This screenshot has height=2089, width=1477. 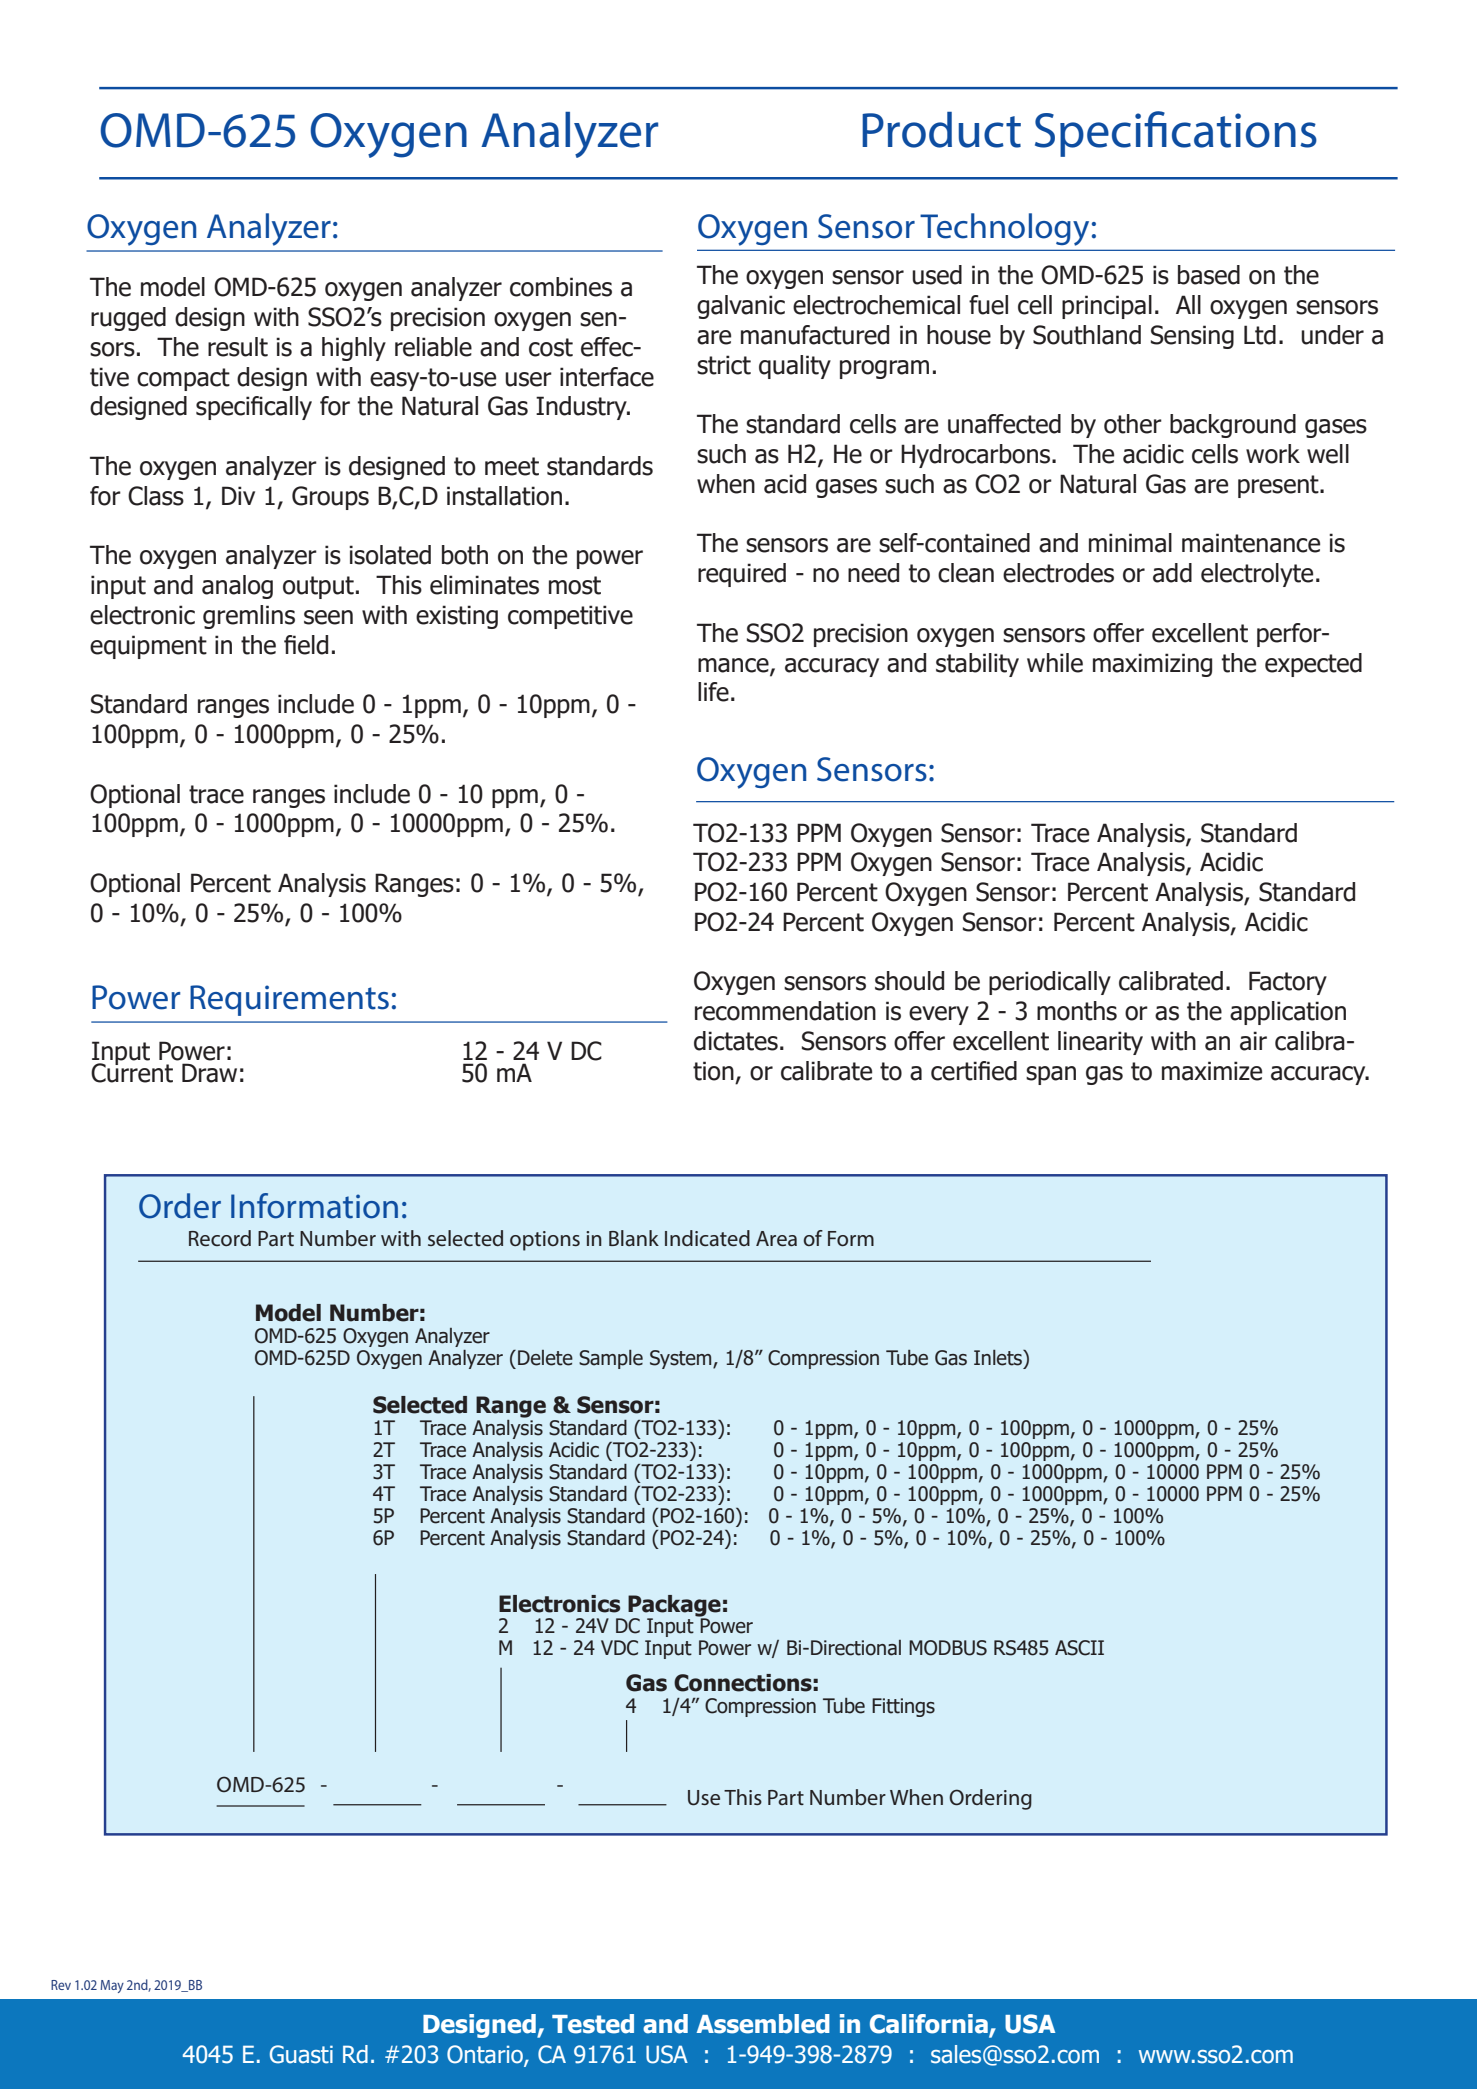 What do you see at coordinates (741, 307) in the screenshot?
I see `galvanic` at bounding box center [741, 307].
